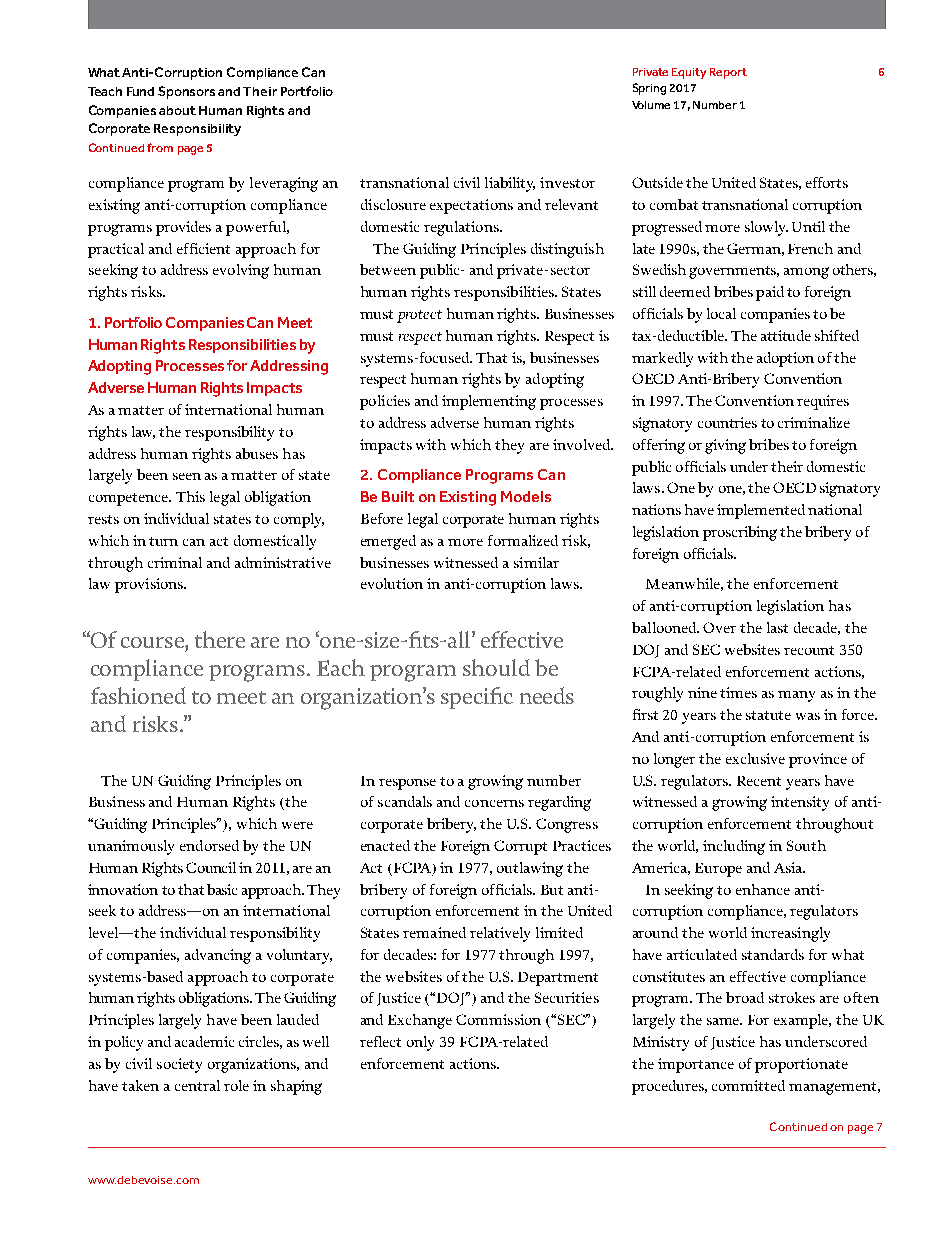 The height and width of the screenshot is (1233, 952). Describe the element at coordinates (728, 73) in the screenshot. I see `Report` at that location.
